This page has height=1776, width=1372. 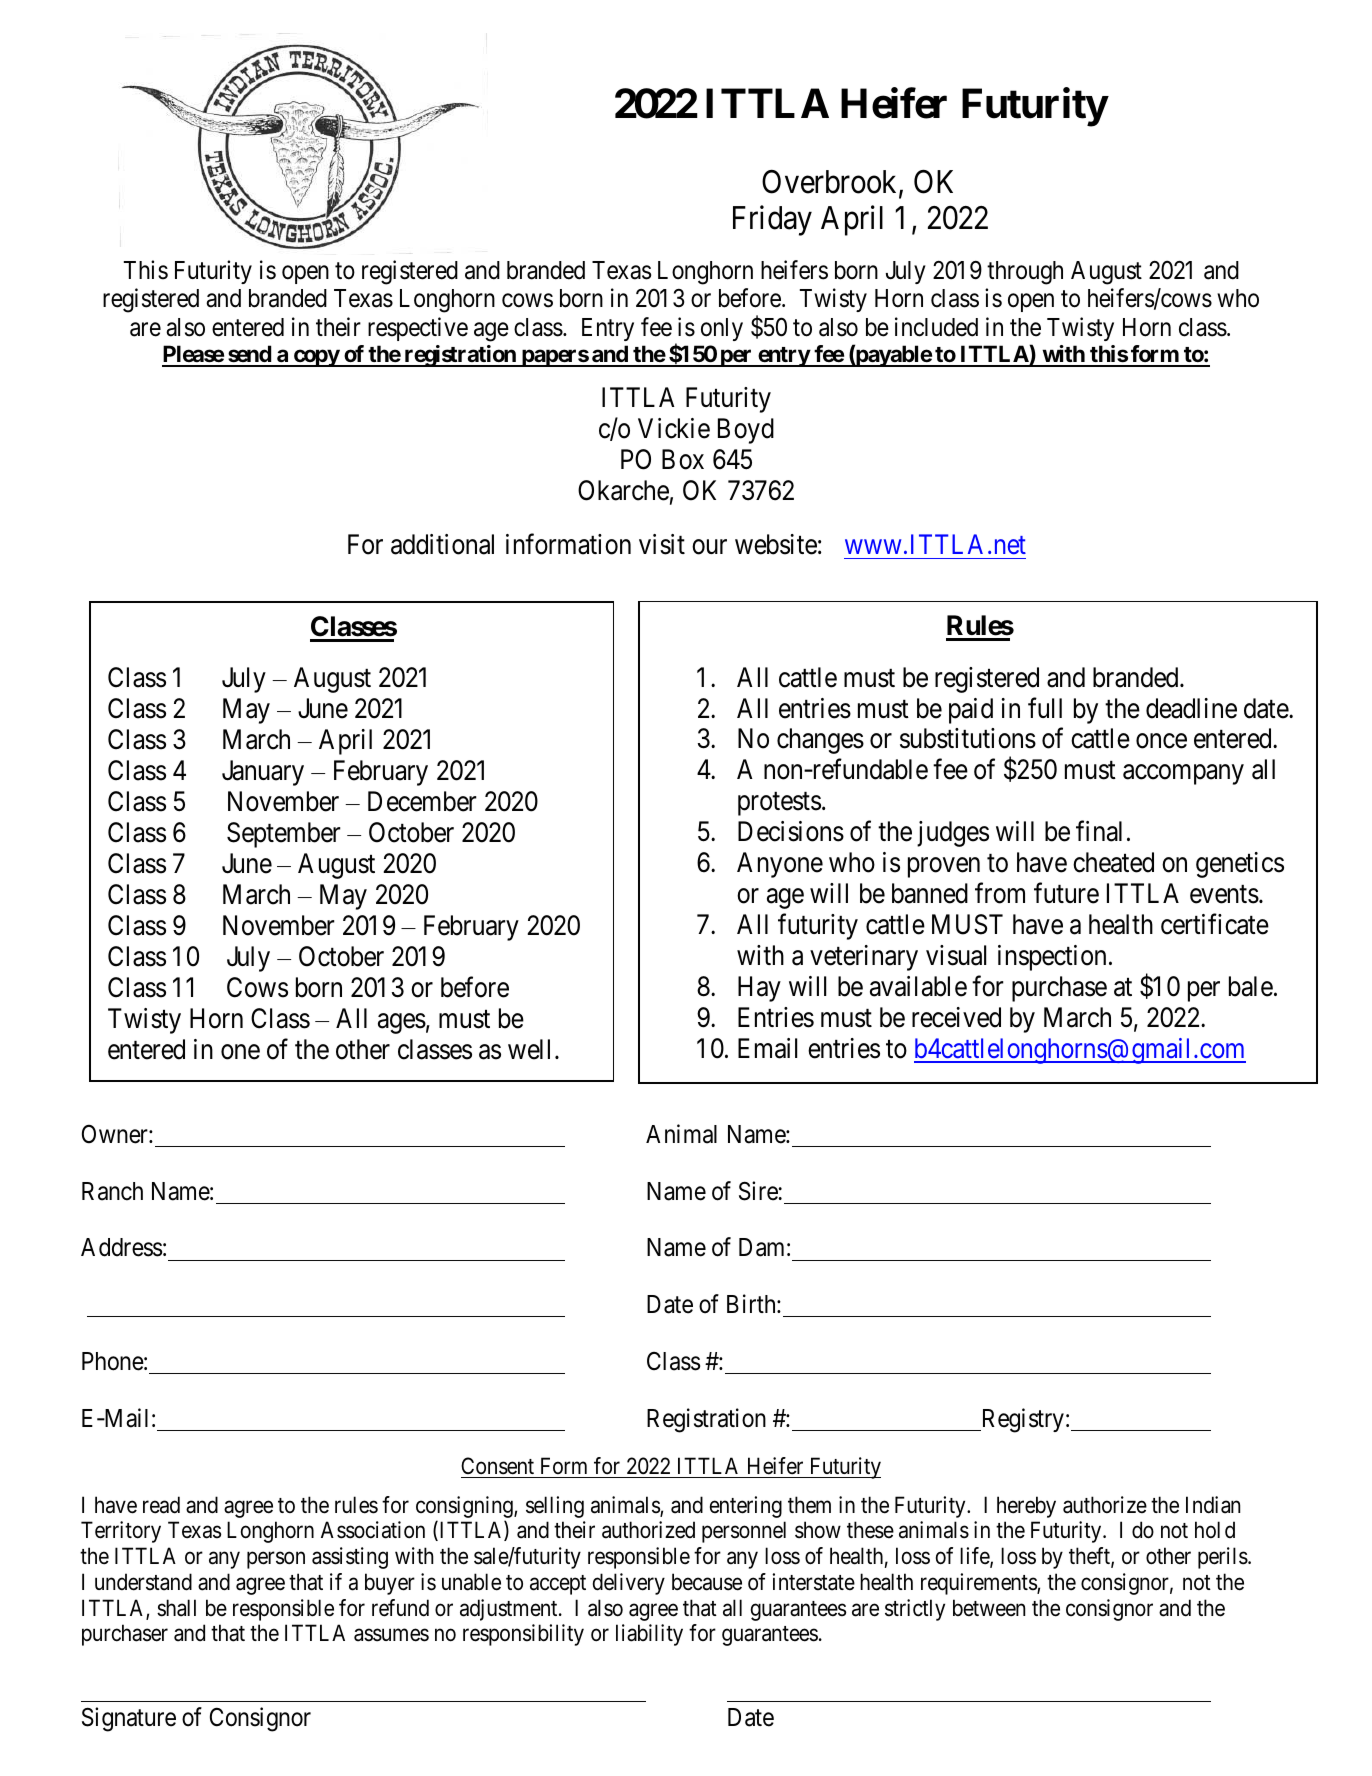 I want to click on through, so click(x=1025, y=273).
